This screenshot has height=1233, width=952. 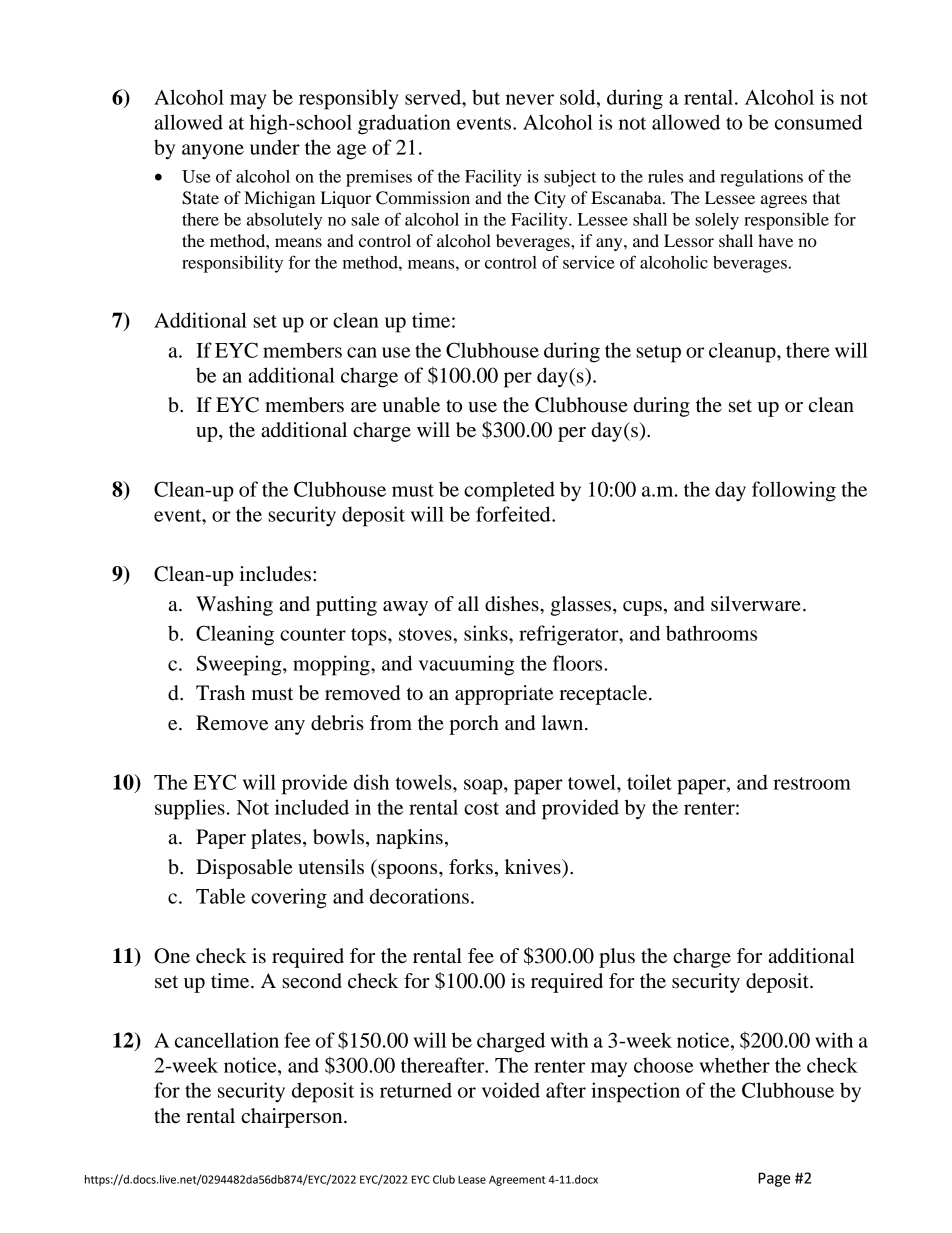 I want to click on Trash, so click(x=220, y=693).
